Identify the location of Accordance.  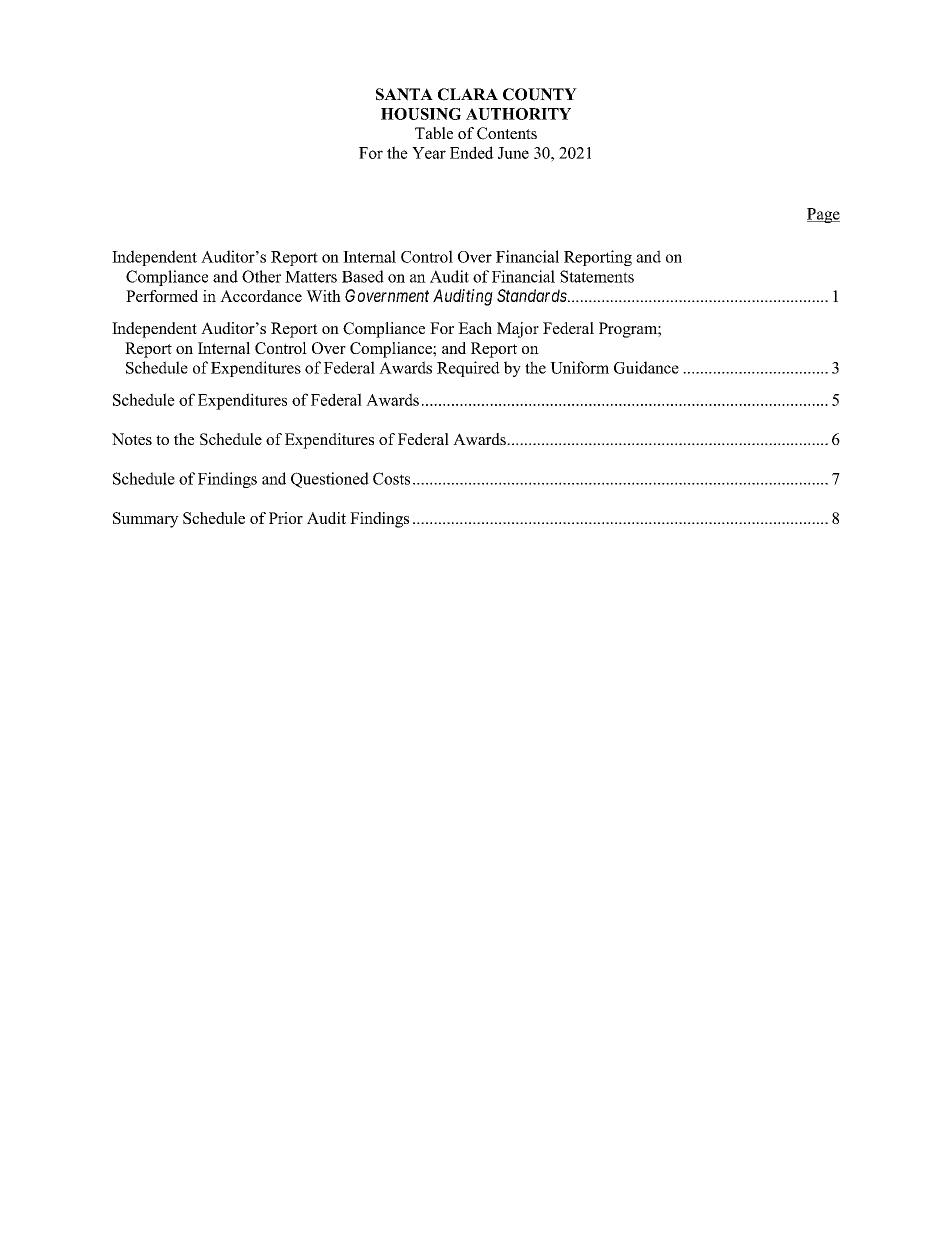
(261, 296).
